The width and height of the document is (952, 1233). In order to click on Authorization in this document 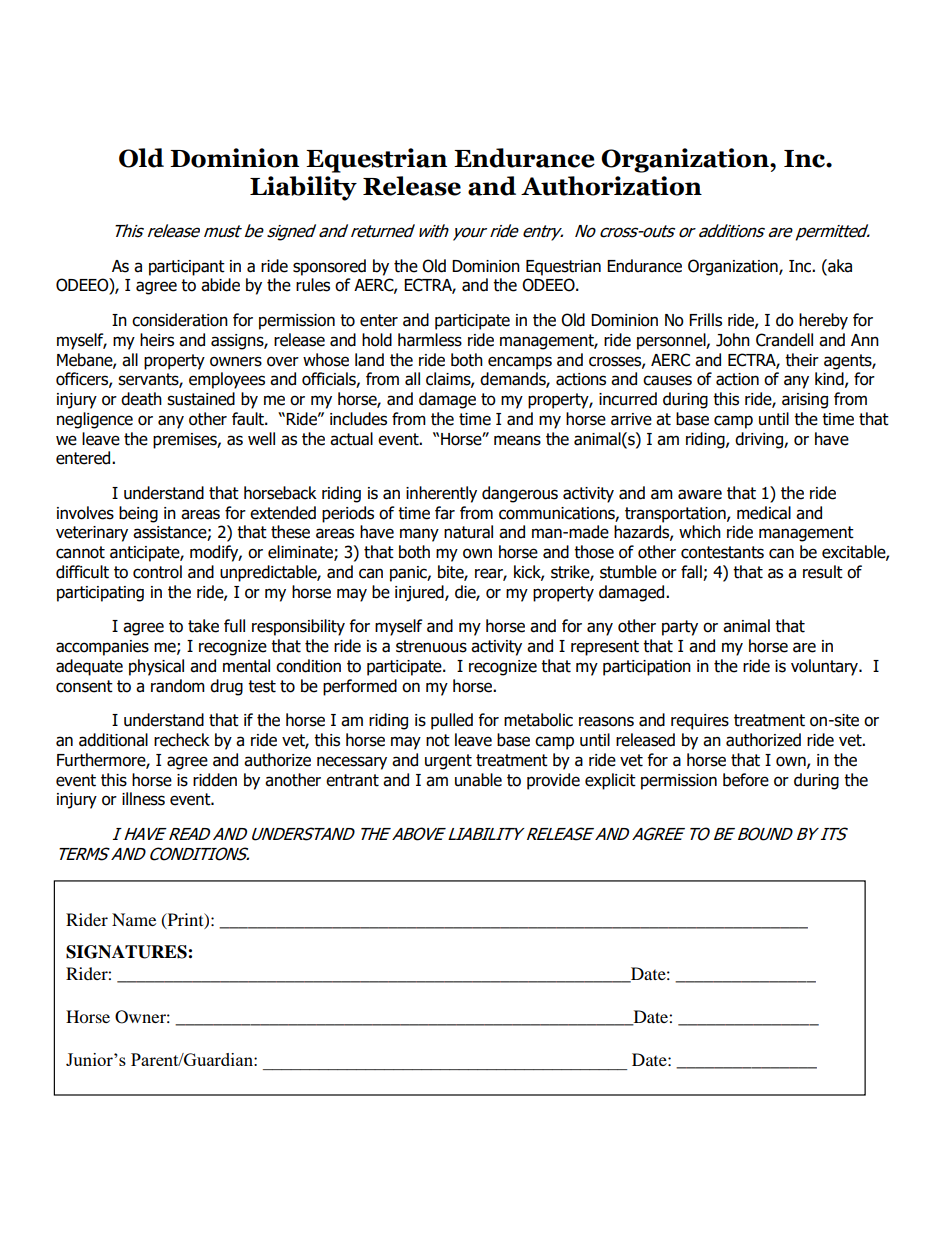, I will do `click(611, 186)`.
